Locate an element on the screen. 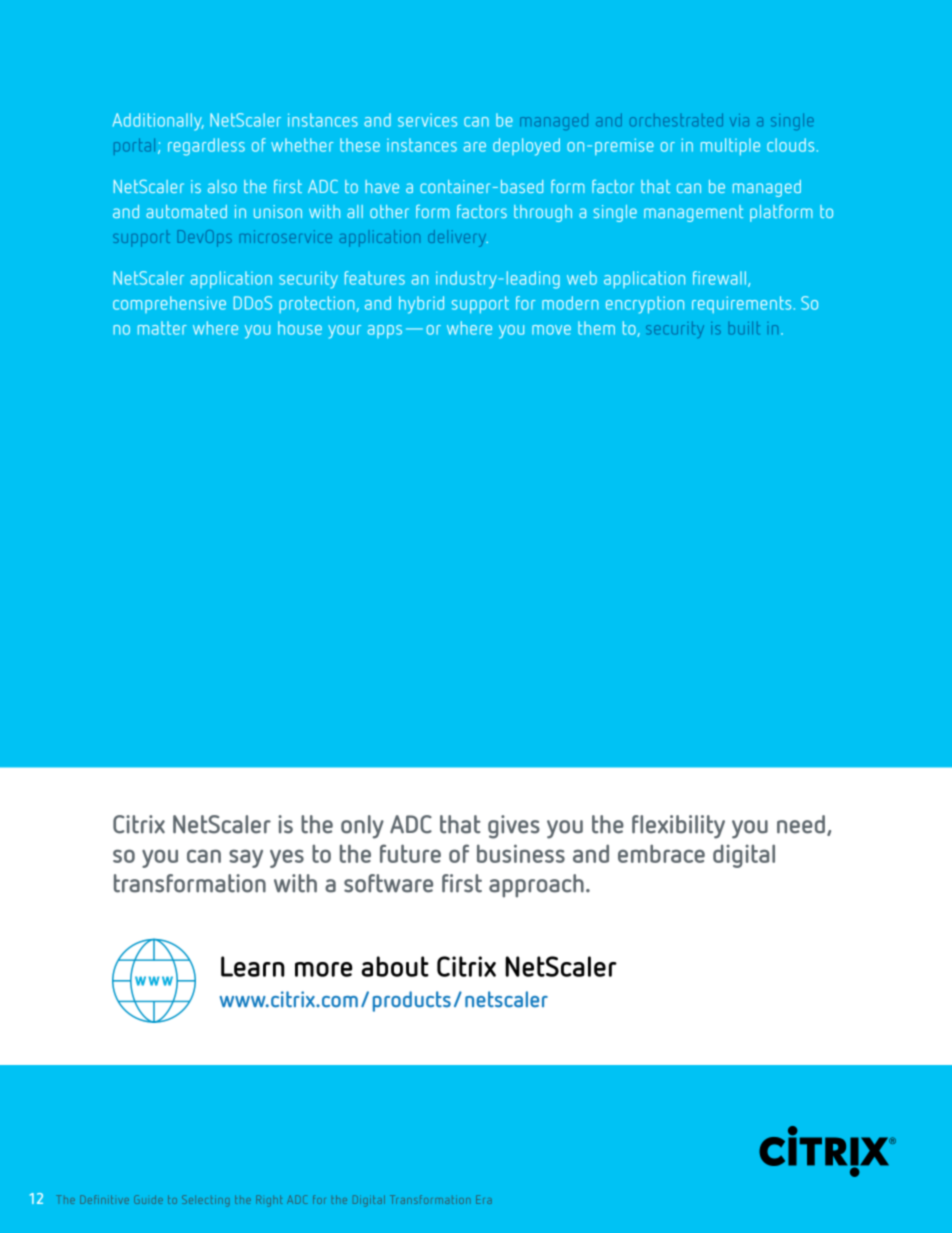  multiple is located at coordinates (730, 147).
